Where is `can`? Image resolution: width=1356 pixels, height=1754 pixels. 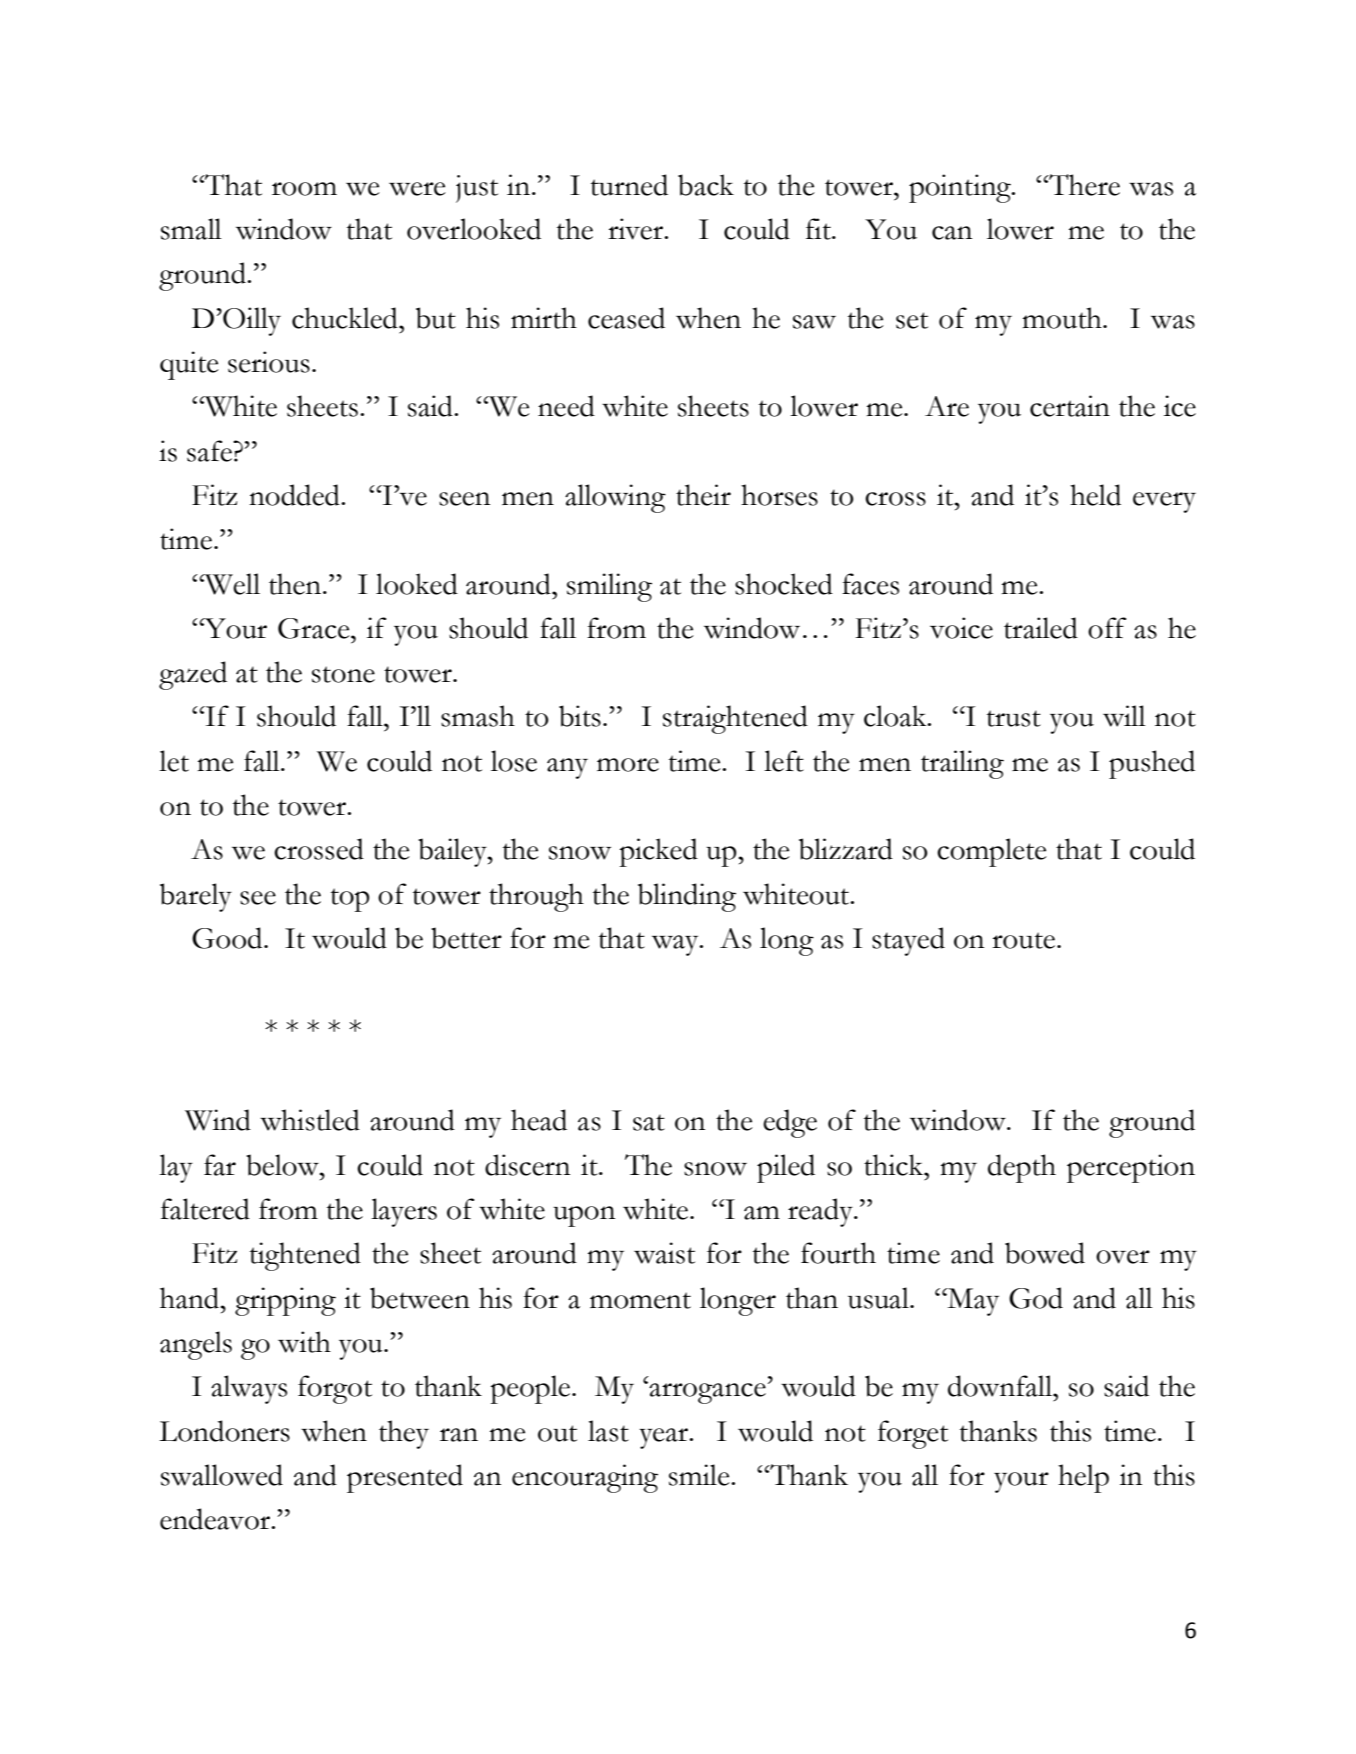
can is located at coordinates (952, 233).
